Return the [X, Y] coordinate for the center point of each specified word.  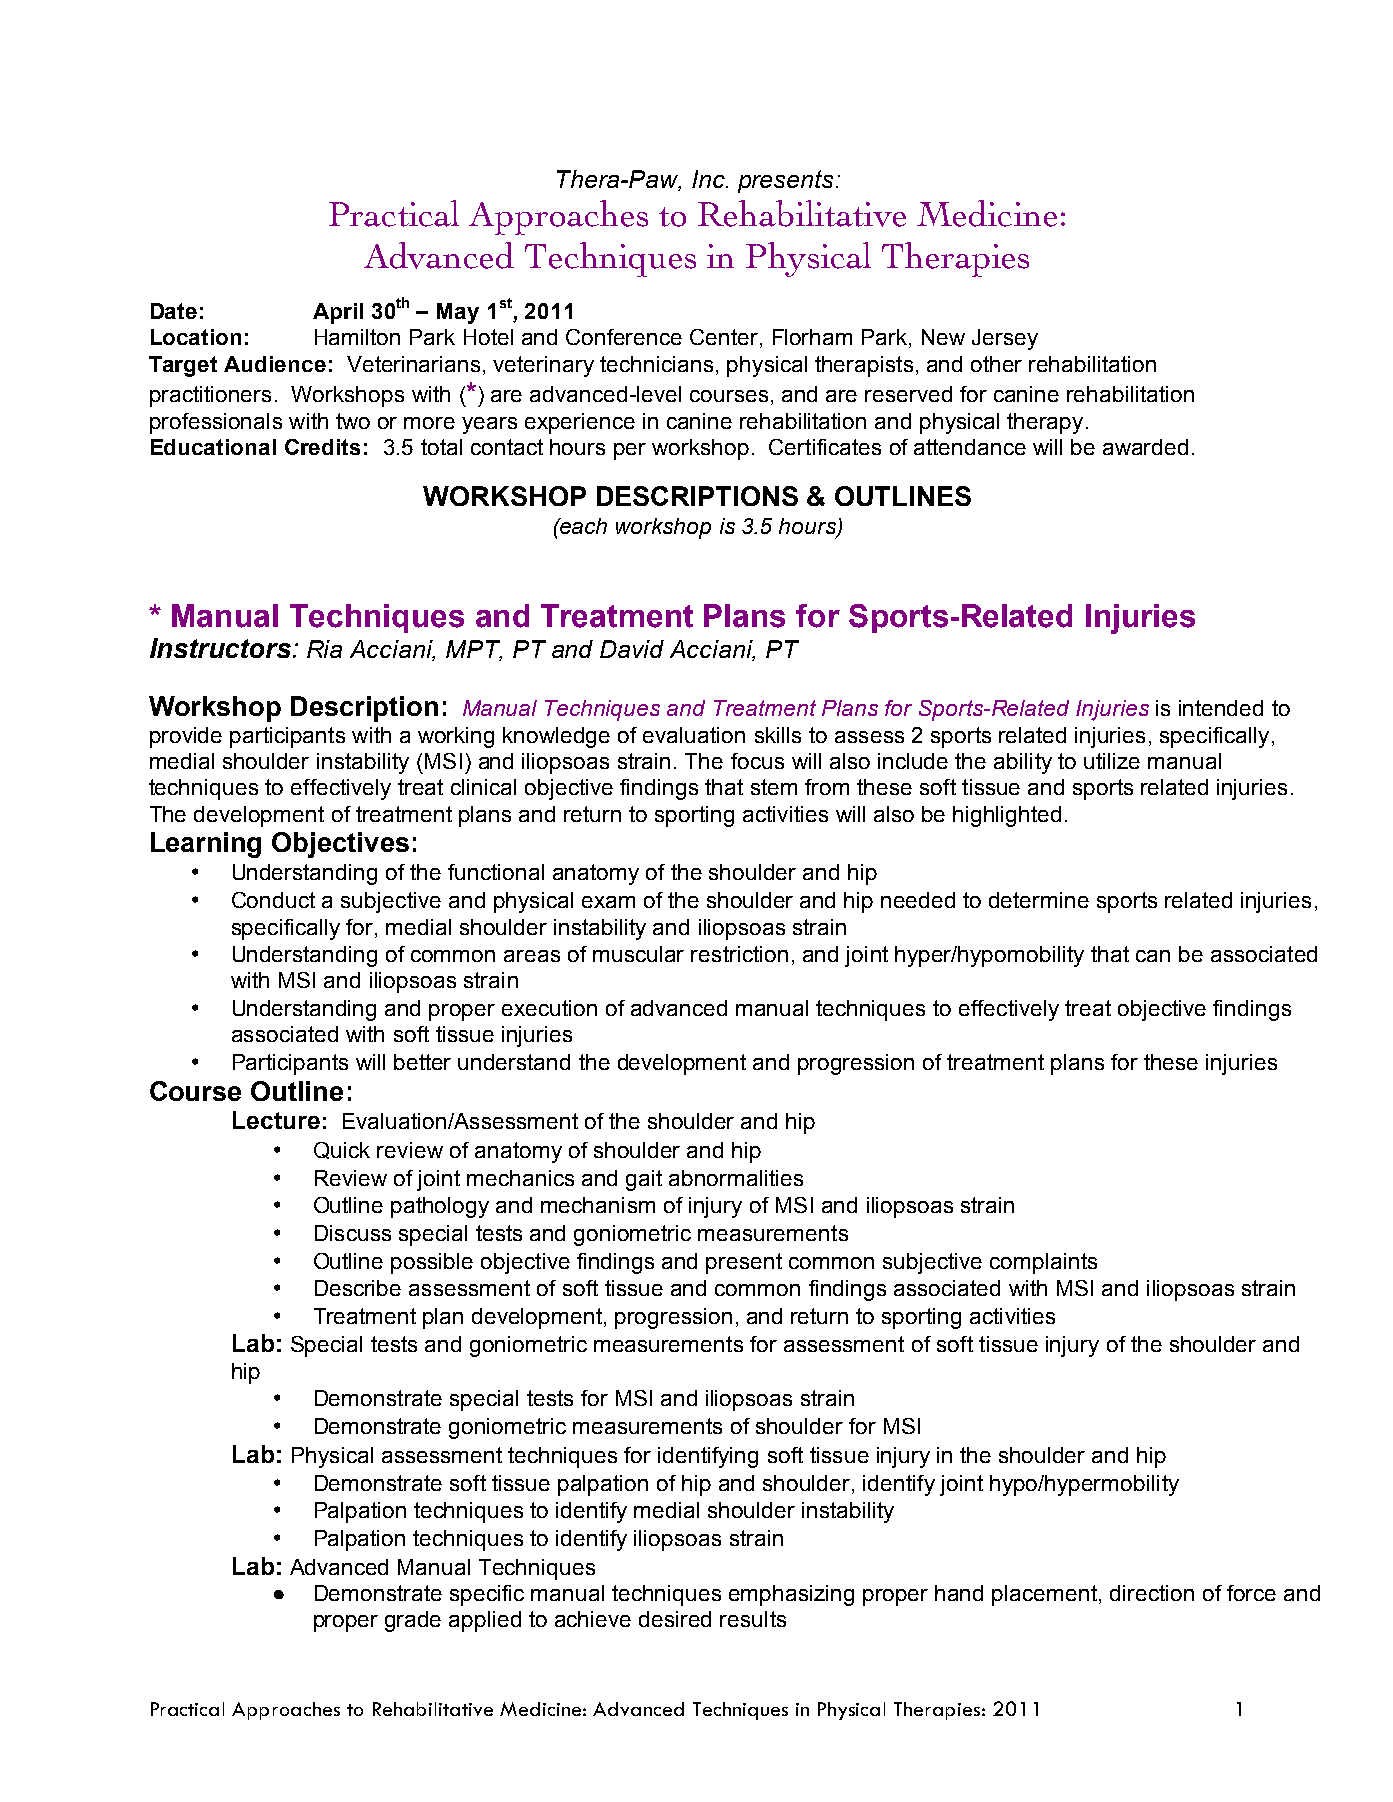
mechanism [598, 1205]
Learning [206, 845]
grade [413, 1621]
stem [774, 787]
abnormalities [736, 1178]
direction [1152, 1593]
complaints [1043, 1263]
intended [1221, 708]
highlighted [1007, 816]
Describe [358, 1288]
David [632, 649]
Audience [275, 364]
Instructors [222, 648]
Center [725, 338]
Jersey [1005, 339]
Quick [342, 1150]
